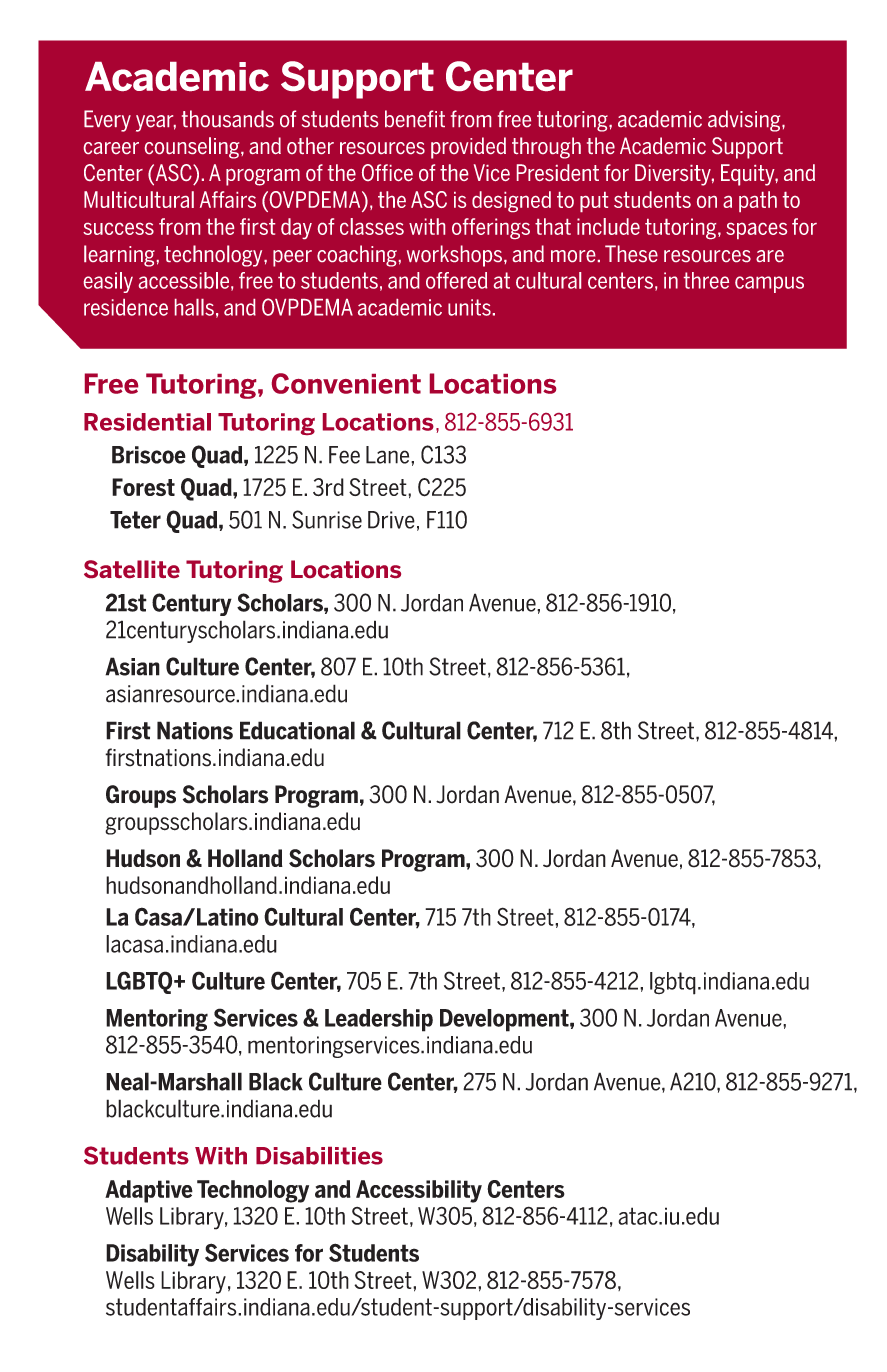  Describe the element at coordinates (745, 121) in the screenshot. I see `advising` at that location.
